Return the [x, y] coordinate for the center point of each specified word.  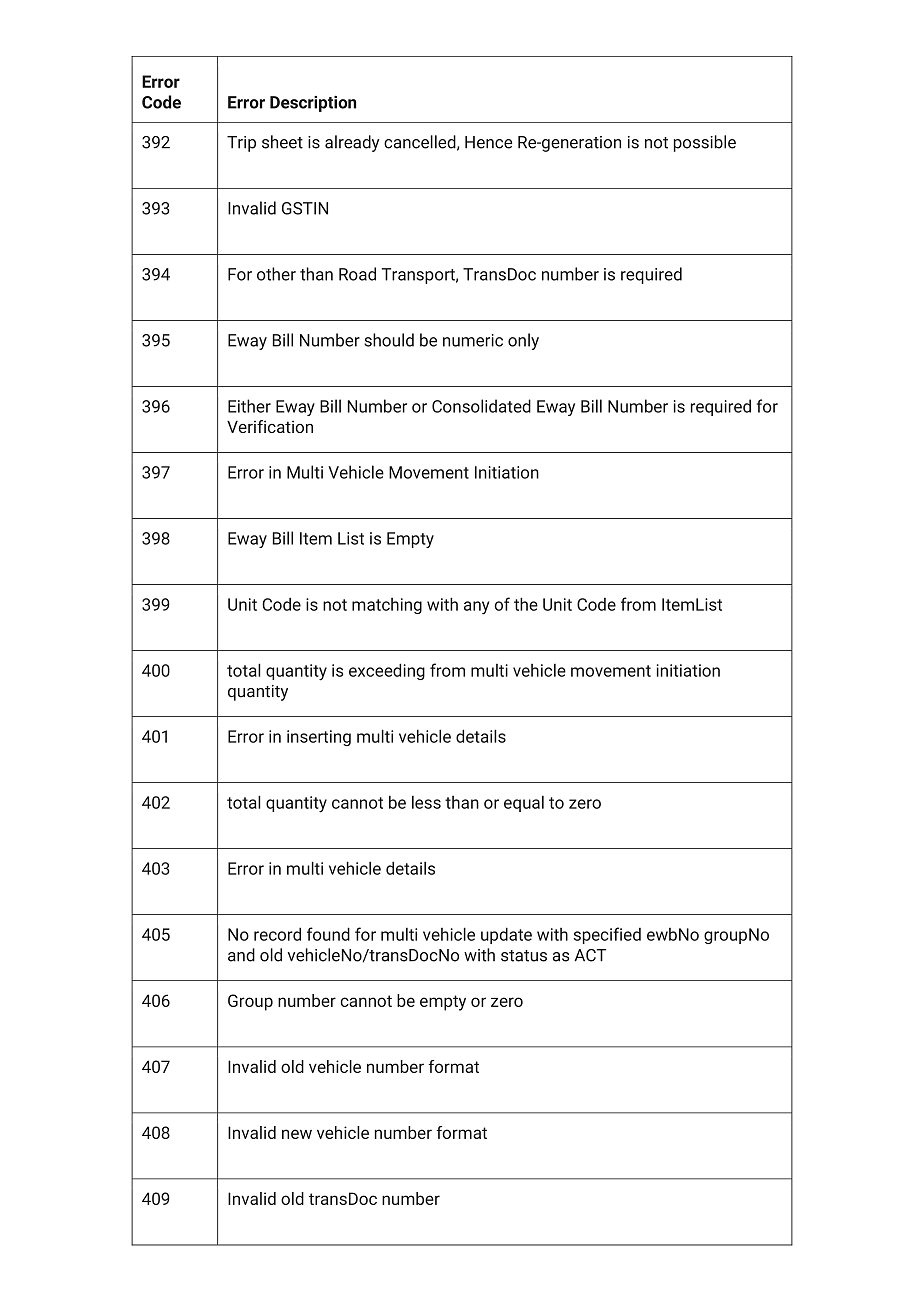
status [524, 956]
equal [524, 803]
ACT [590, 955]
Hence [488, 142]
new [297, 1134]
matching [387, 606]
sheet [282, 142]
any [476, 608]
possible [705, 143]
